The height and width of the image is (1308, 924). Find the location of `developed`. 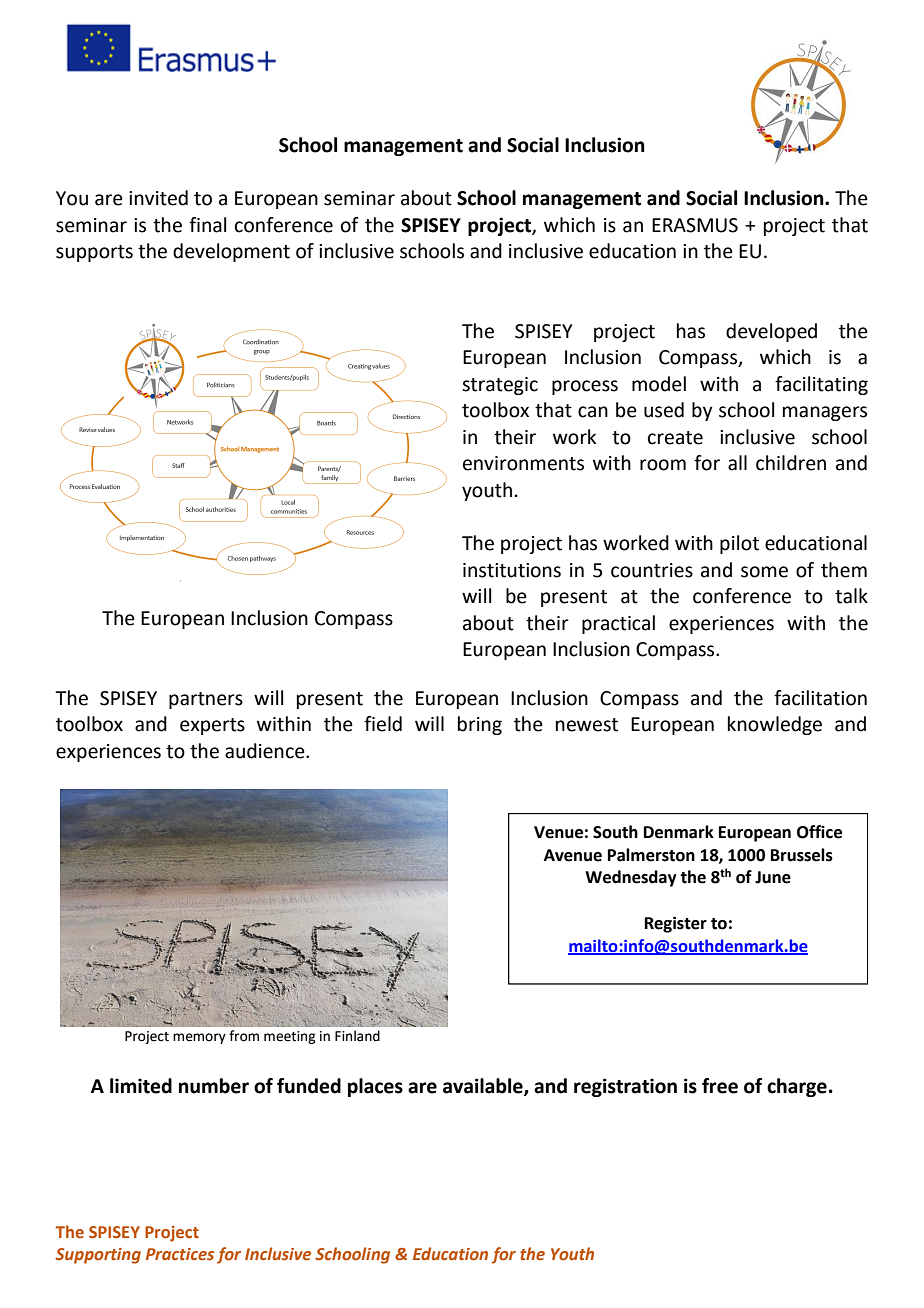

developed is located at coordinates (771, 332).
